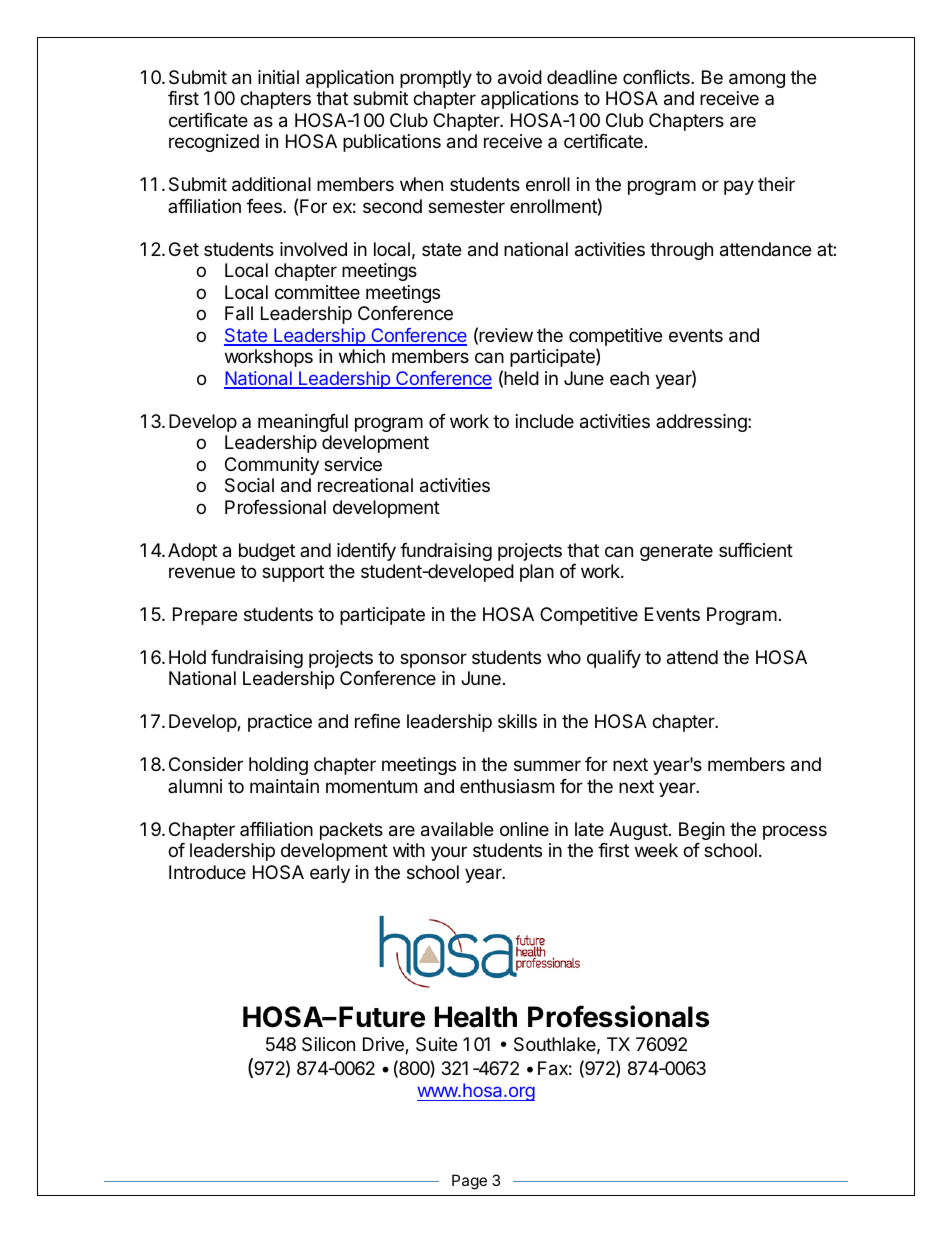 Image resolution: width=952 pixels, height=1233 pixels. I want to click on initial, so click(278, 77).
